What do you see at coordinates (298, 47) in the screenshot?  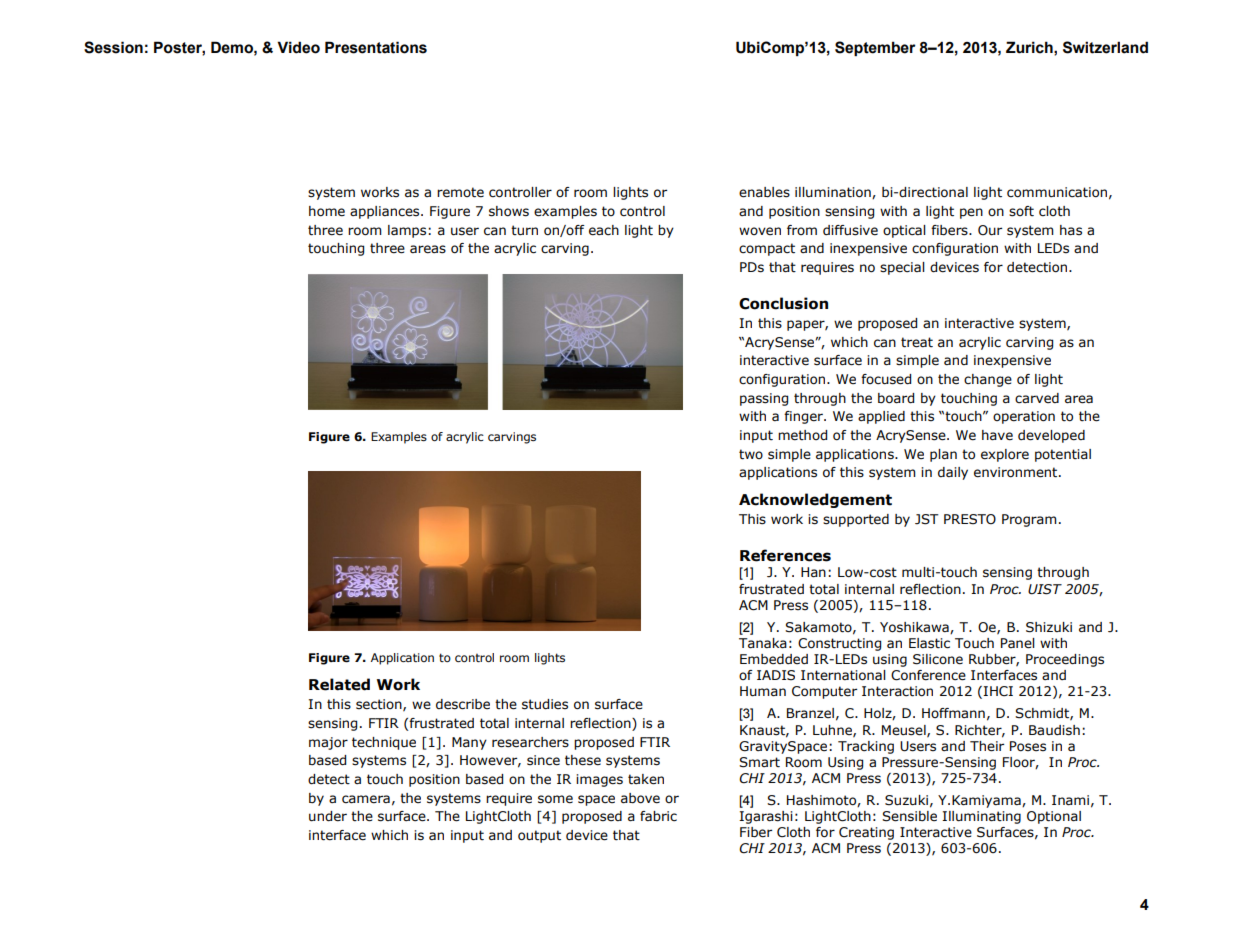 I see `Video` at bounding box center [298, 47].
